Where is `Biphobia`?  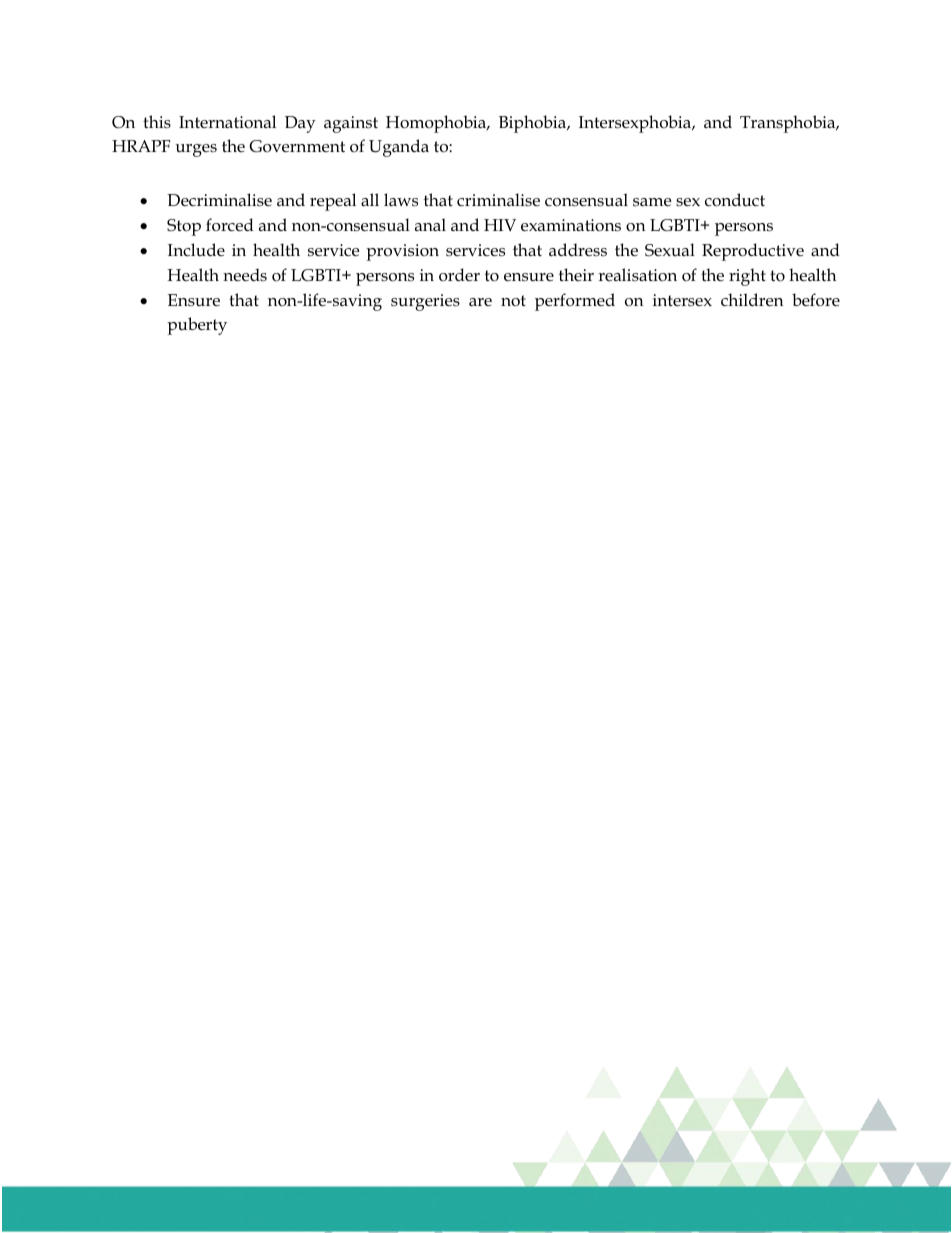 Biphobia is located at coordinates (534, 124).
